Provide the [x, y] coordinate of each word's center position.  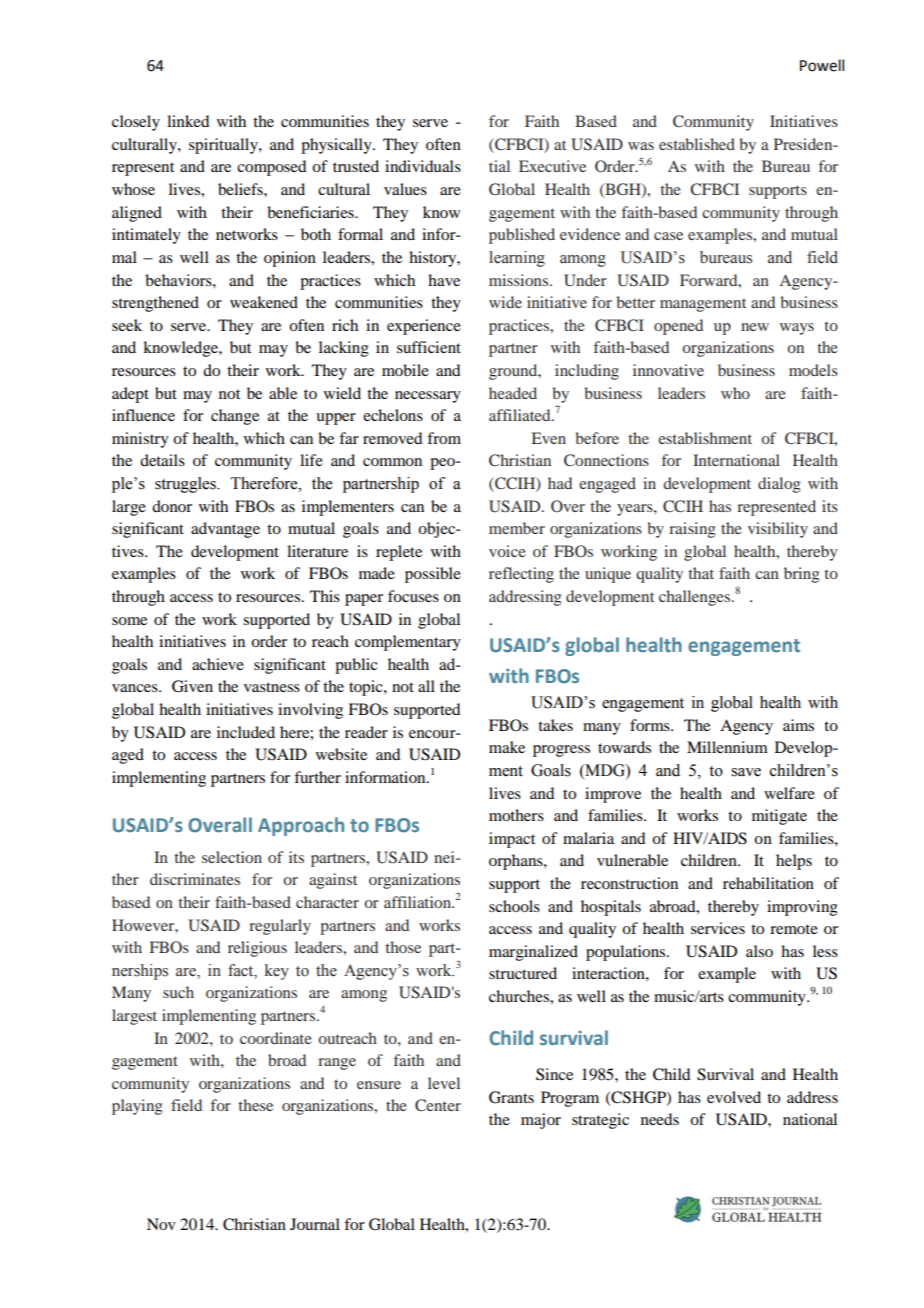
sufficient [429, 347]
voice [507, 551]
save [746, 772]
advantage [225, 530]
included [246, 732]
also [759, 951]
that [701, 573]
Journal [315, 1224]
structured [523, 973]
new [755, 327]
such [178, 992]
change [235, 417]
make [507, 747]
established [697, 144]
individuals [423, 166]
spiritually [224, 146]
